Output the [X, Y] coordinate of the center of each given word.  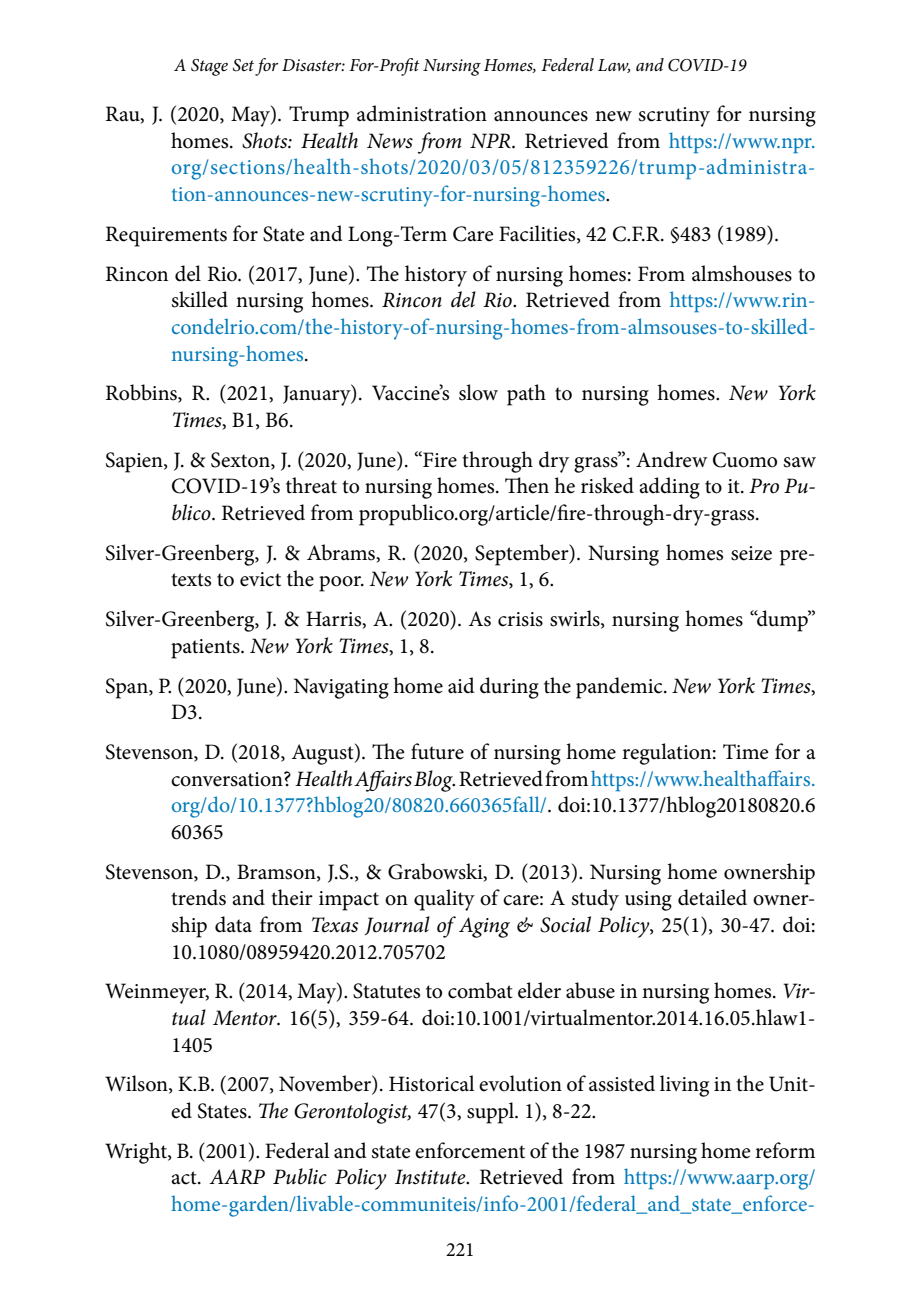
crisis [520, 619]
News [390, 141]
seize [751, 553]
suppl [491, 1113]
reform [785, 1150]
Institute [431, 1177]
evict [260, 579]
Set [243, 65]
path [526, 395]
